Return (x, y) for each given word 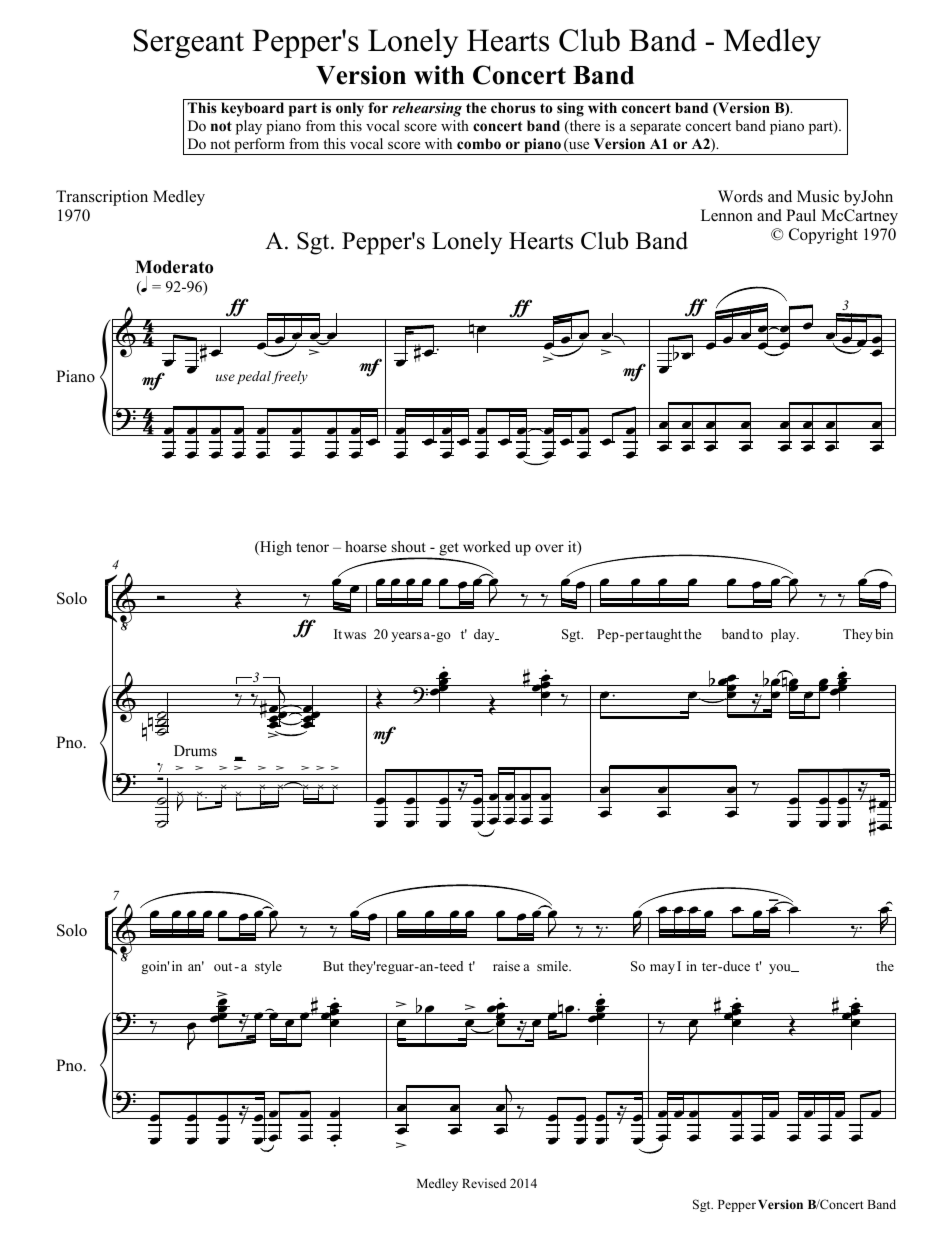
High (275, 548)
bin (884, 634)
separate (655, 128)
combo (479, 144)
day (485, 635)
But (333, 966)
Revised (484, 1183)
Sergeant (188, 43)
